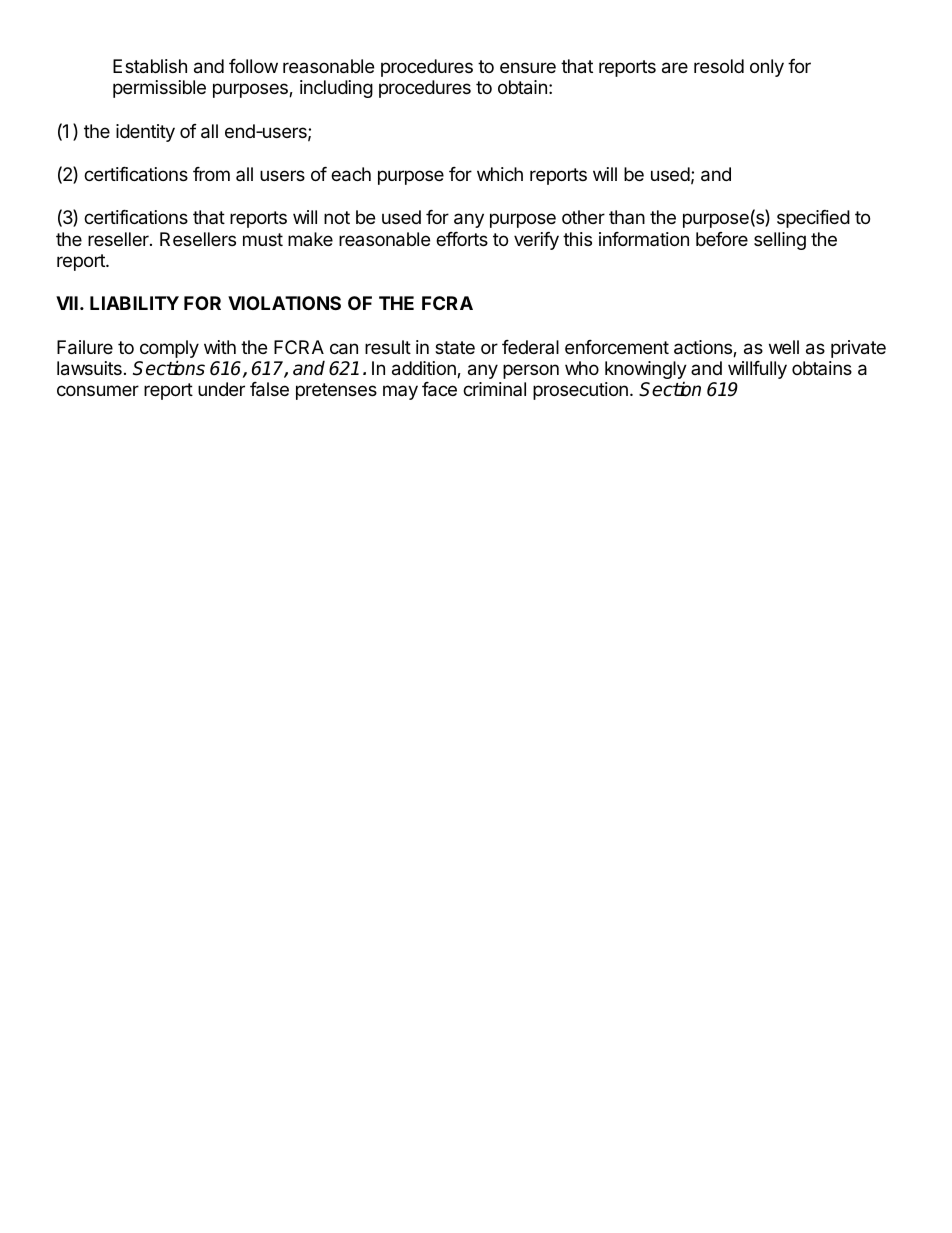  I want to click on LIABILITY, so click(134, 303).
